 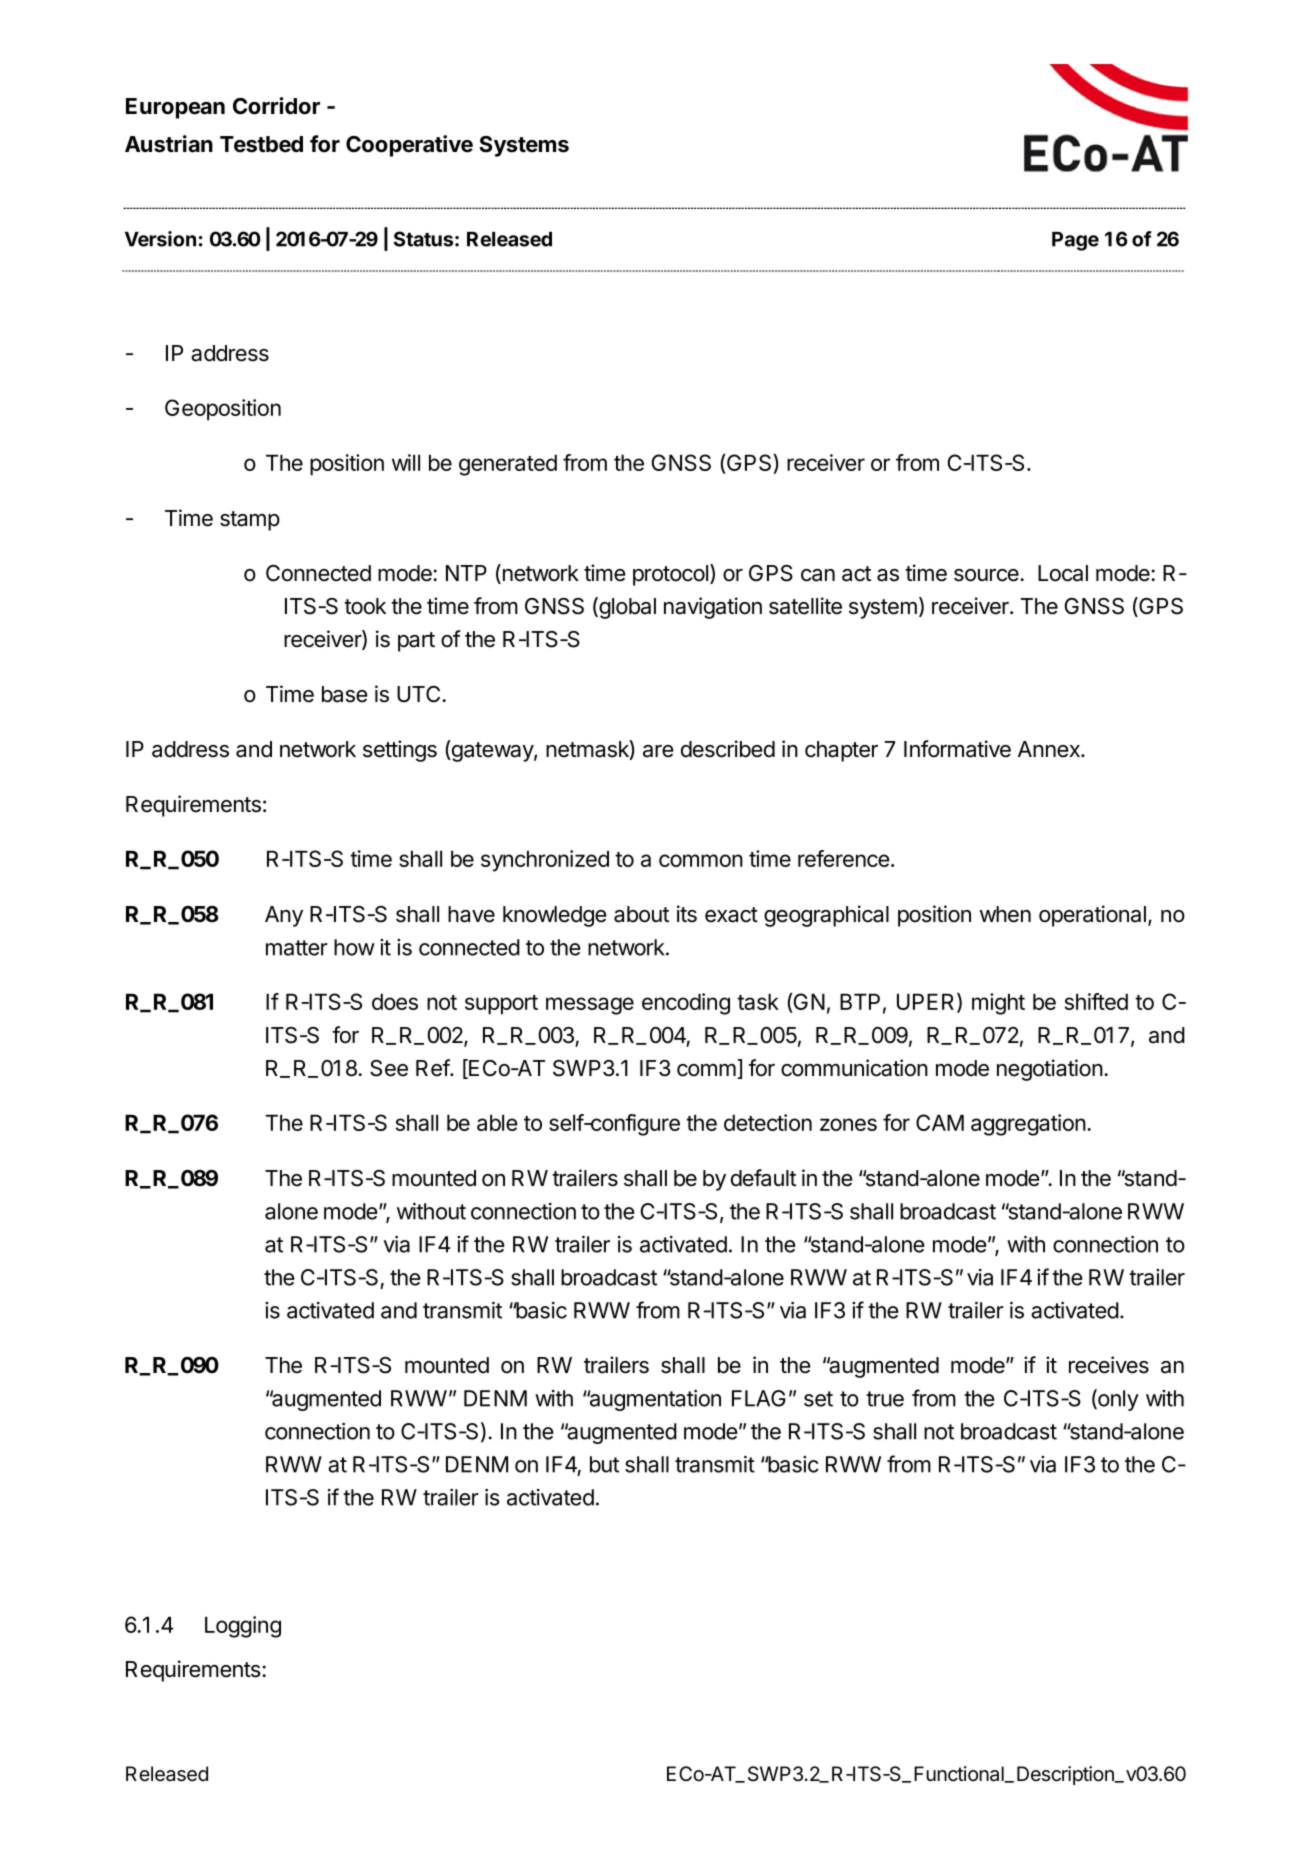 I want to click on source, so click(x=987, y=575).
